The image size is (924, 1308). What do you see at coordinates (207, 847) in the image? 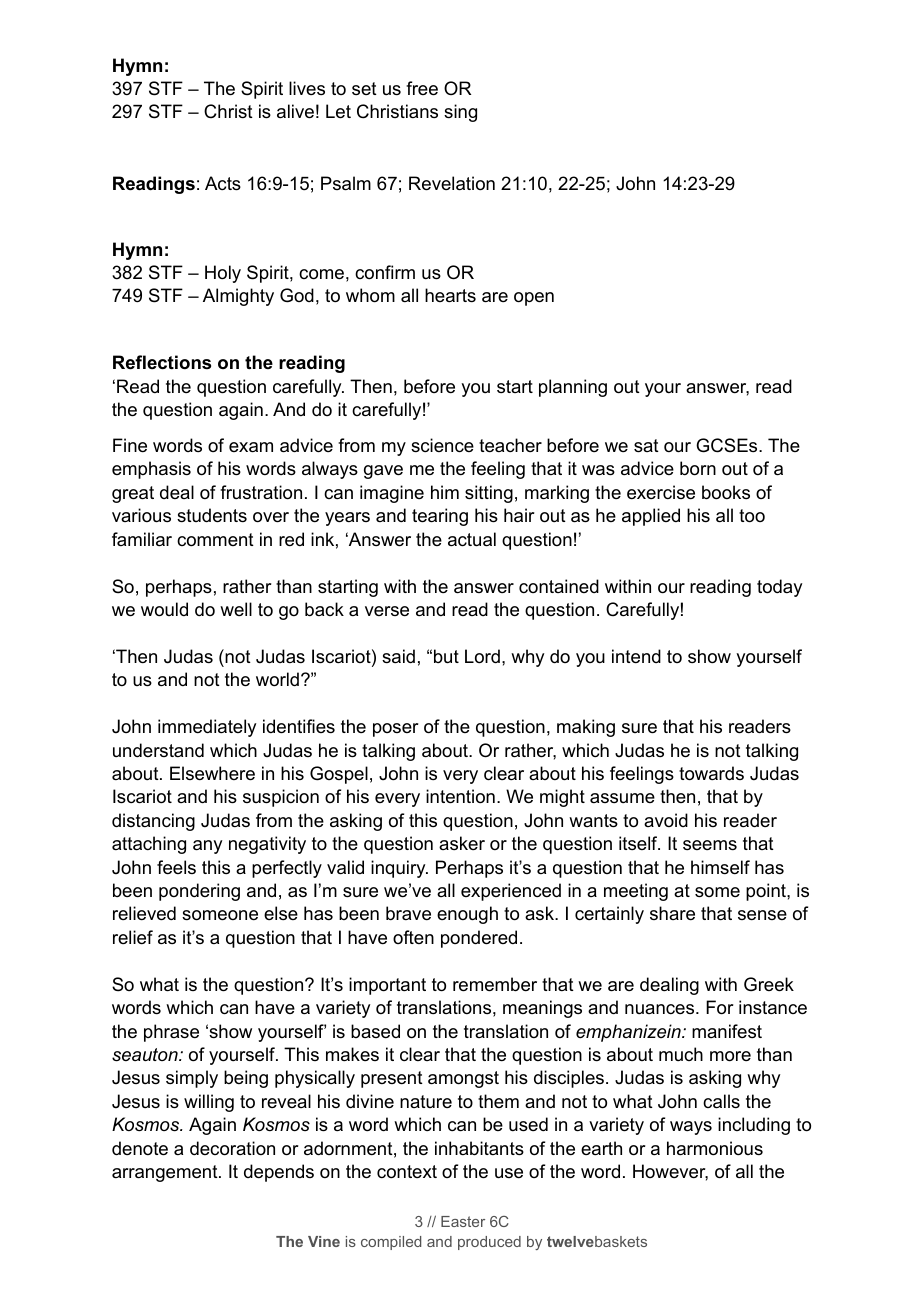
I see `any` at bounding box center [207, 847].
